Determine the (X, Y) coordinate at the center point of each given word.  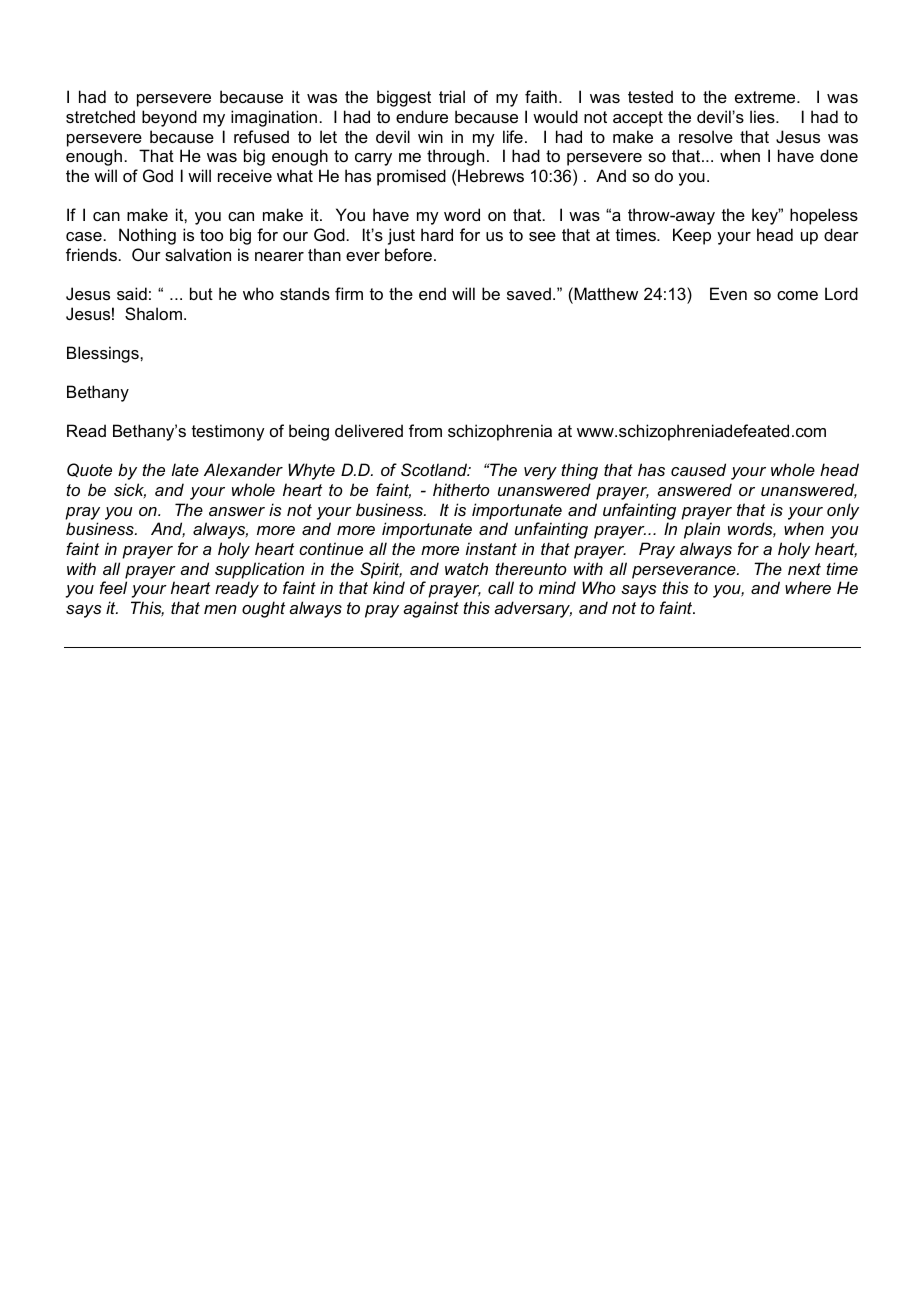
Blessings (104, 354)
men (220, 609)
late (185, 469)
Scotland (435, 469)
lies (763, 116)
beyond (169, 118)
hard (437, 234)
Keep (692, 236)
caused (698, 469)
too (211, 235)
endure (422, 116)
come (797, 295)
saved (529, 293)
